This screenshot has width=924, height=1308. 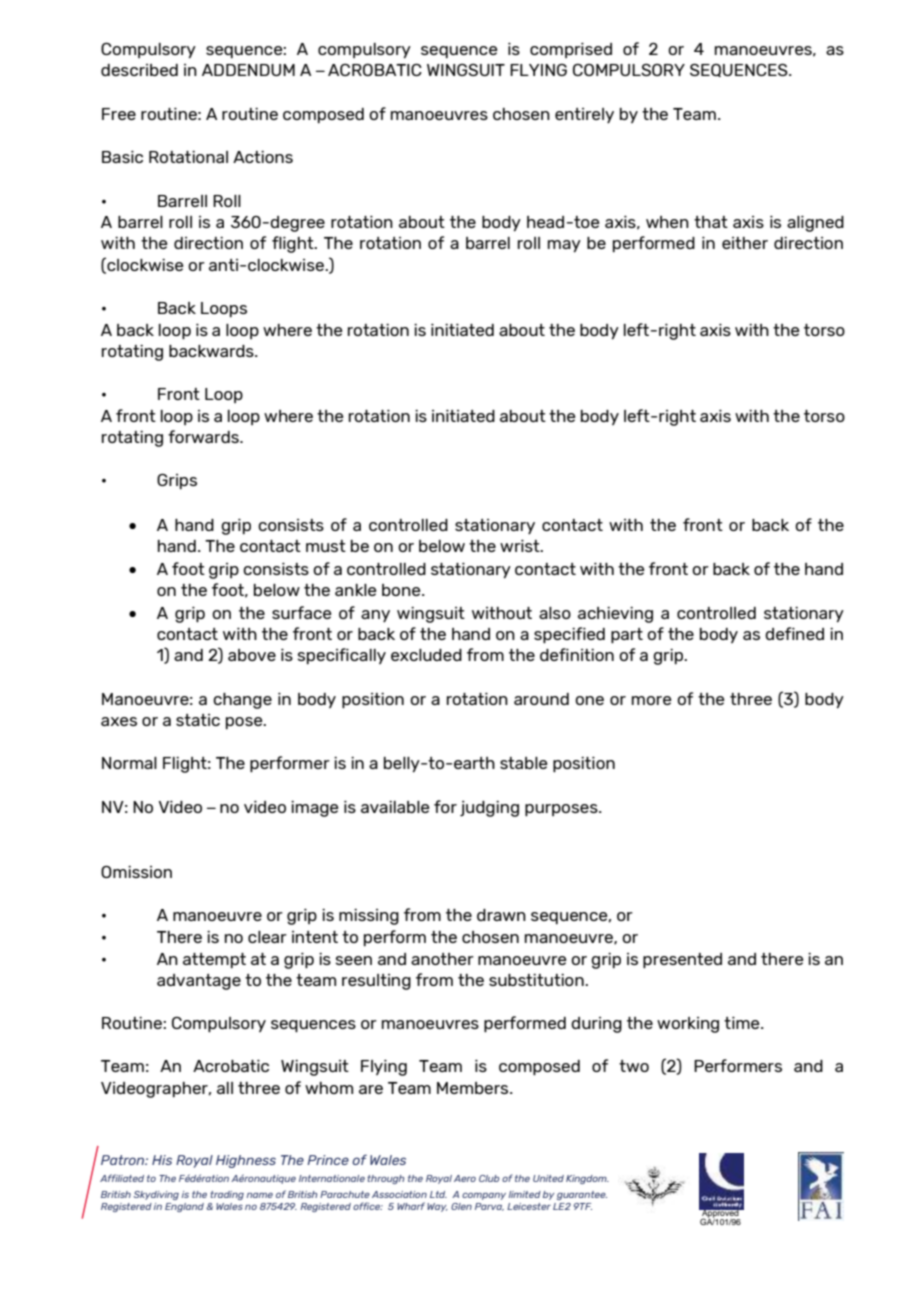 What do you see at coordinates (794, 633) in the screenshot?
I see `defined` at bounding box center [794, 633].
